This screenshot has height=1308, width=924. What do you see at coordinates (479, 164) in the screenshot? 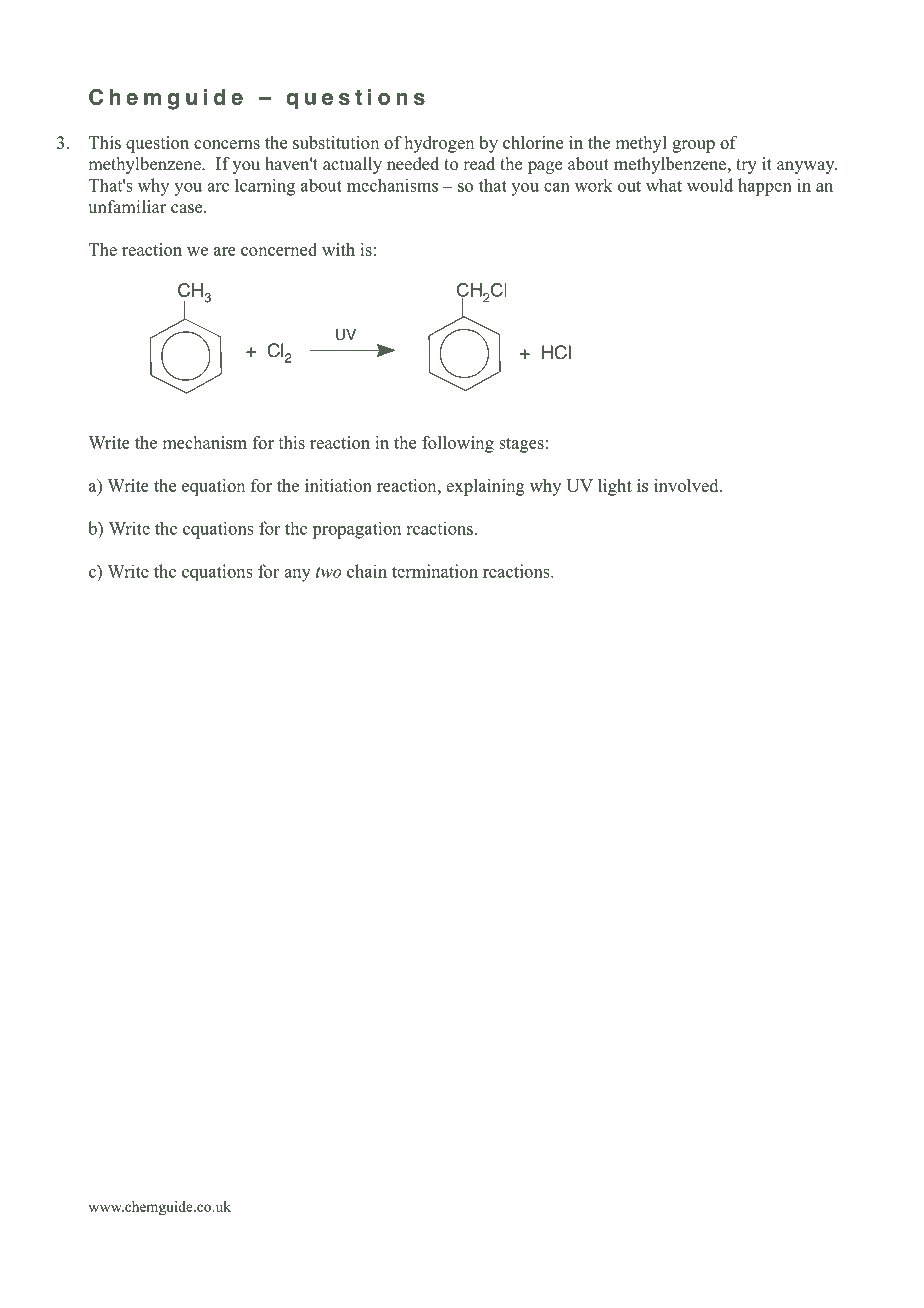
I see `read` at bounding box center [479, 164].
